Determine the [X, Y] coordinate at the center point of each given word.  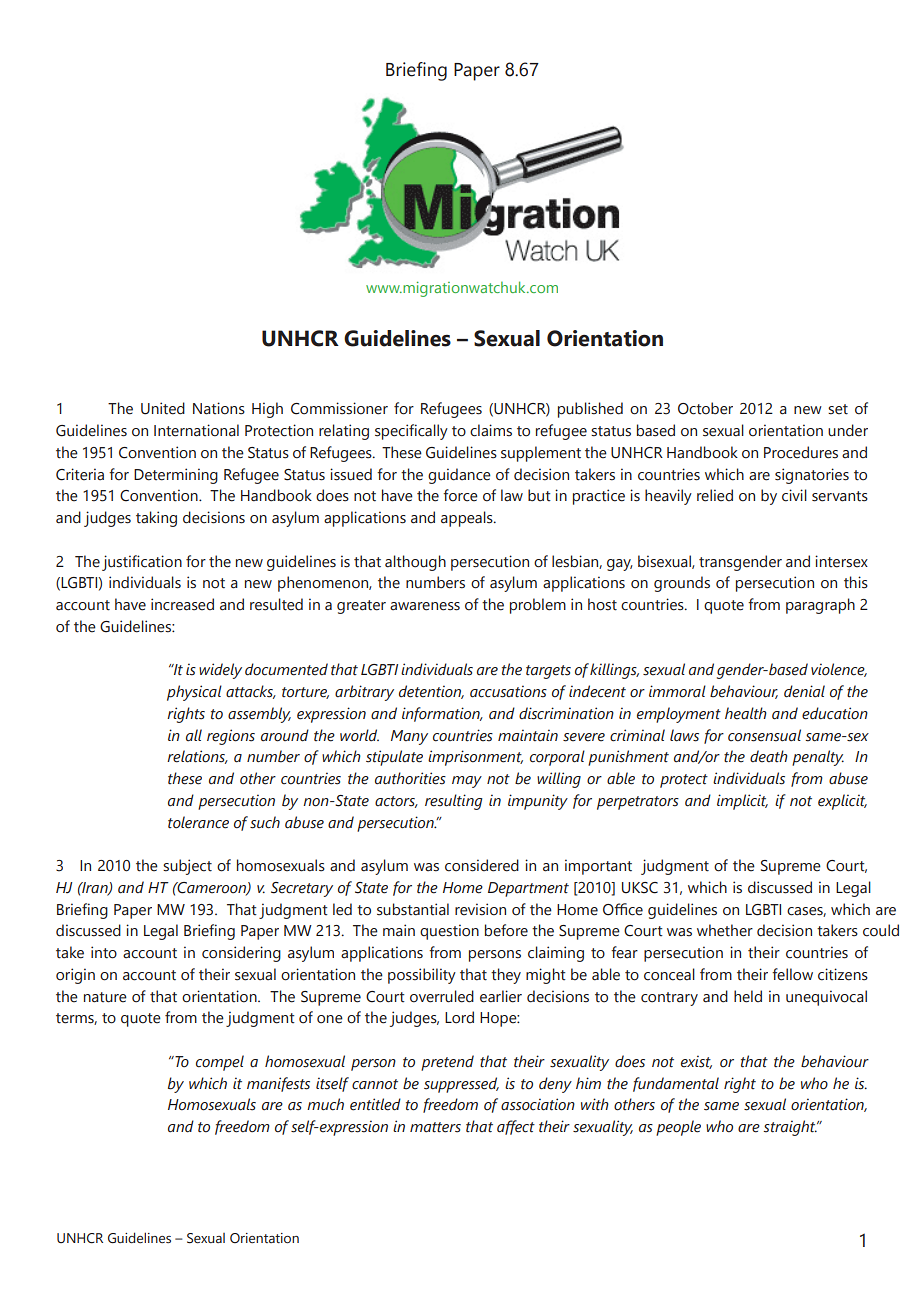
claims [491, 430]
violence [839, 670]
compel [220, 1063]
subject [187, 867]
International [196, 430]
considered [482, 865]
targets [548, 672]
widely [220, 671]
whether [725, 930]
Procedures [801, 452]
